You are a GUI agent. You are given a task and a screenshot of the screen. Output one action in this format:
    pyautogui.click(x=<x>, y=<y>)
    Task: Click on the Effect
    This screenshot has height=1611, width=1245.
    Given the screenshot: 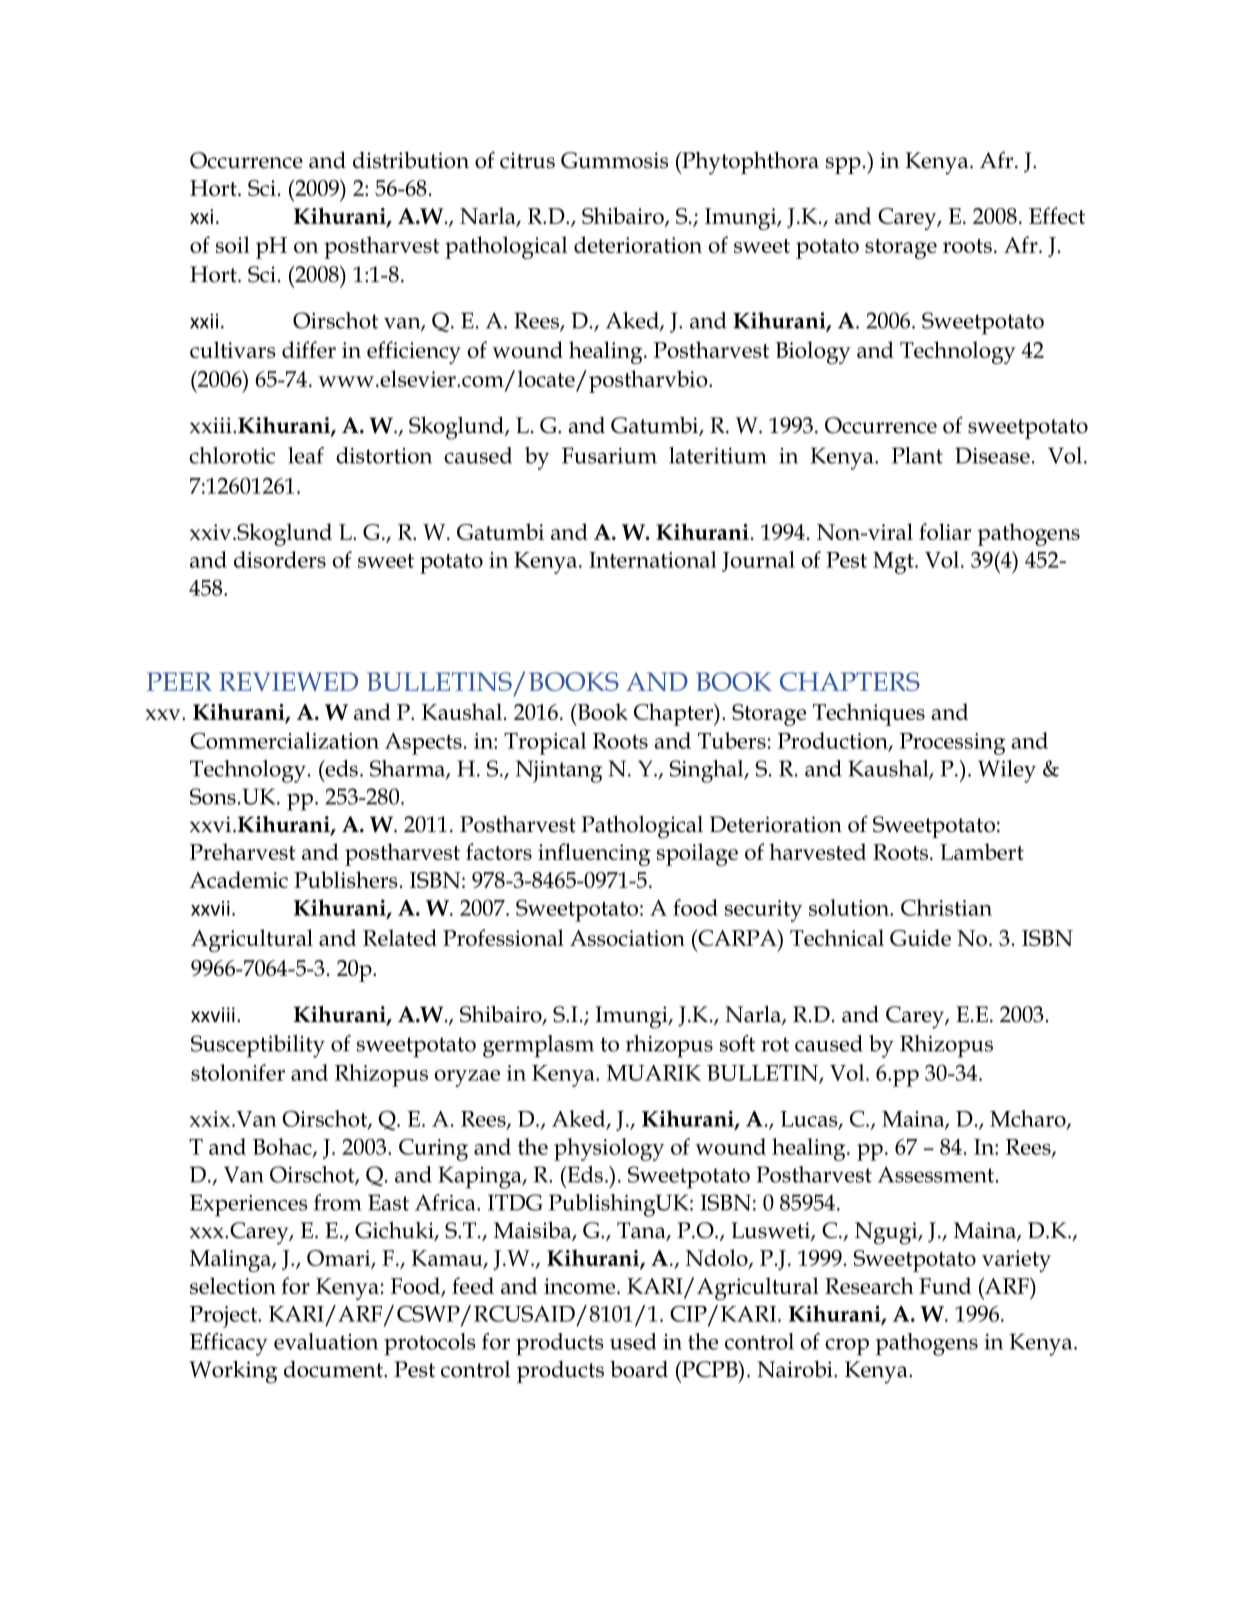 What is the action you would take?
    pyautogui.click(x=1057, y=215)
